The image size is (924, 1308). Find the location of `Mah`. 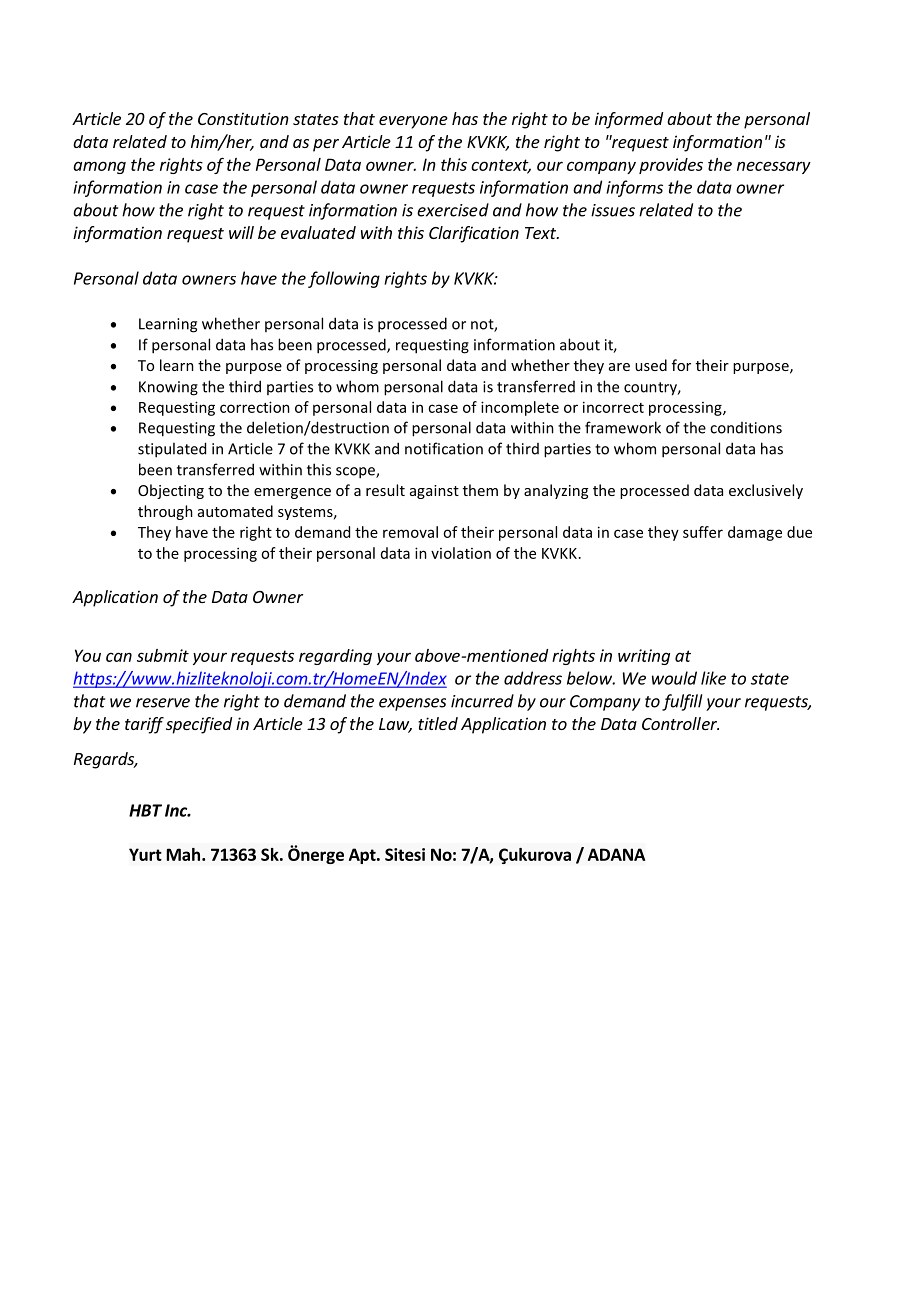

Mah is located at coordinates (183, 854).
